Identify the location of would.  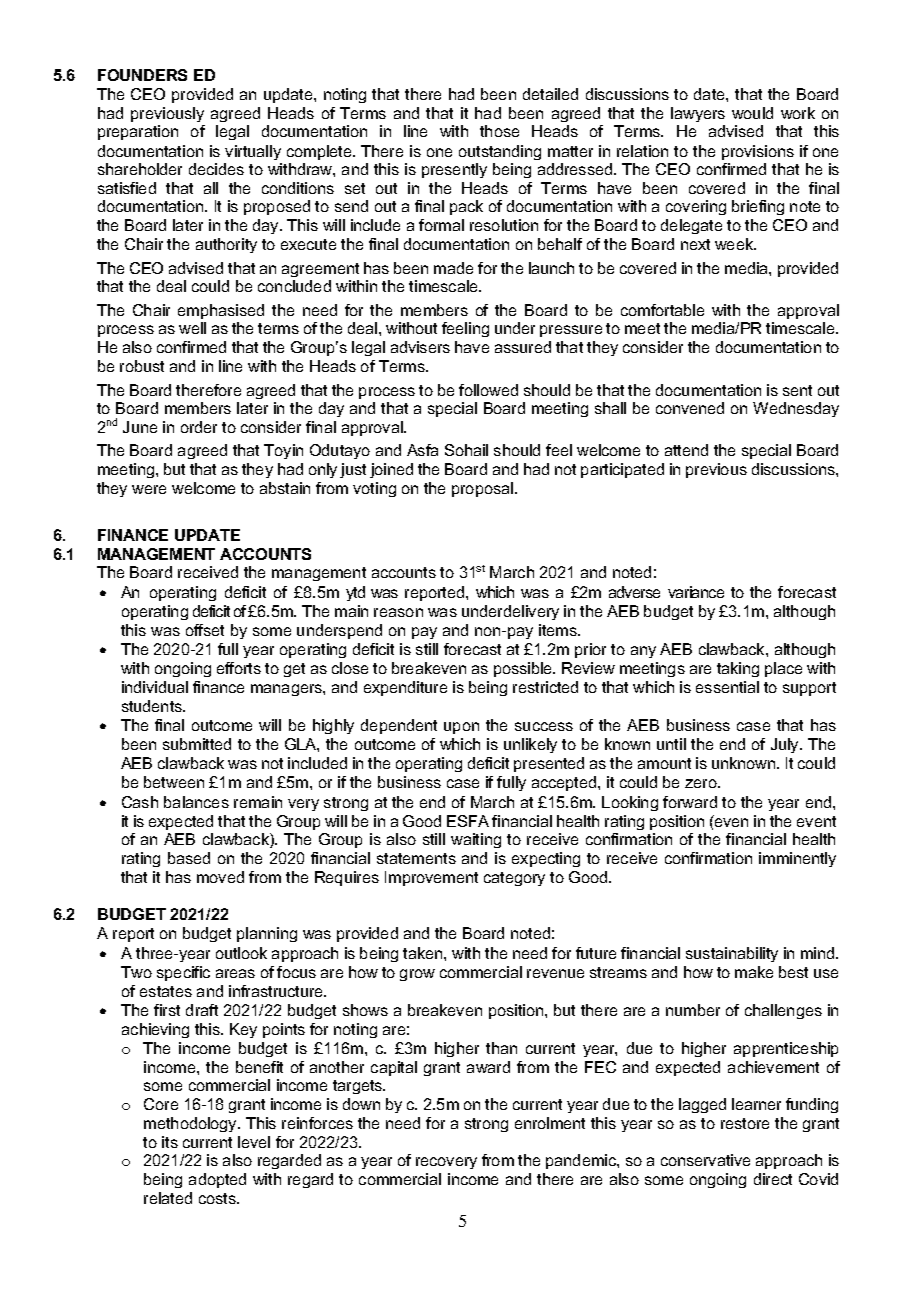
(752, 113).
